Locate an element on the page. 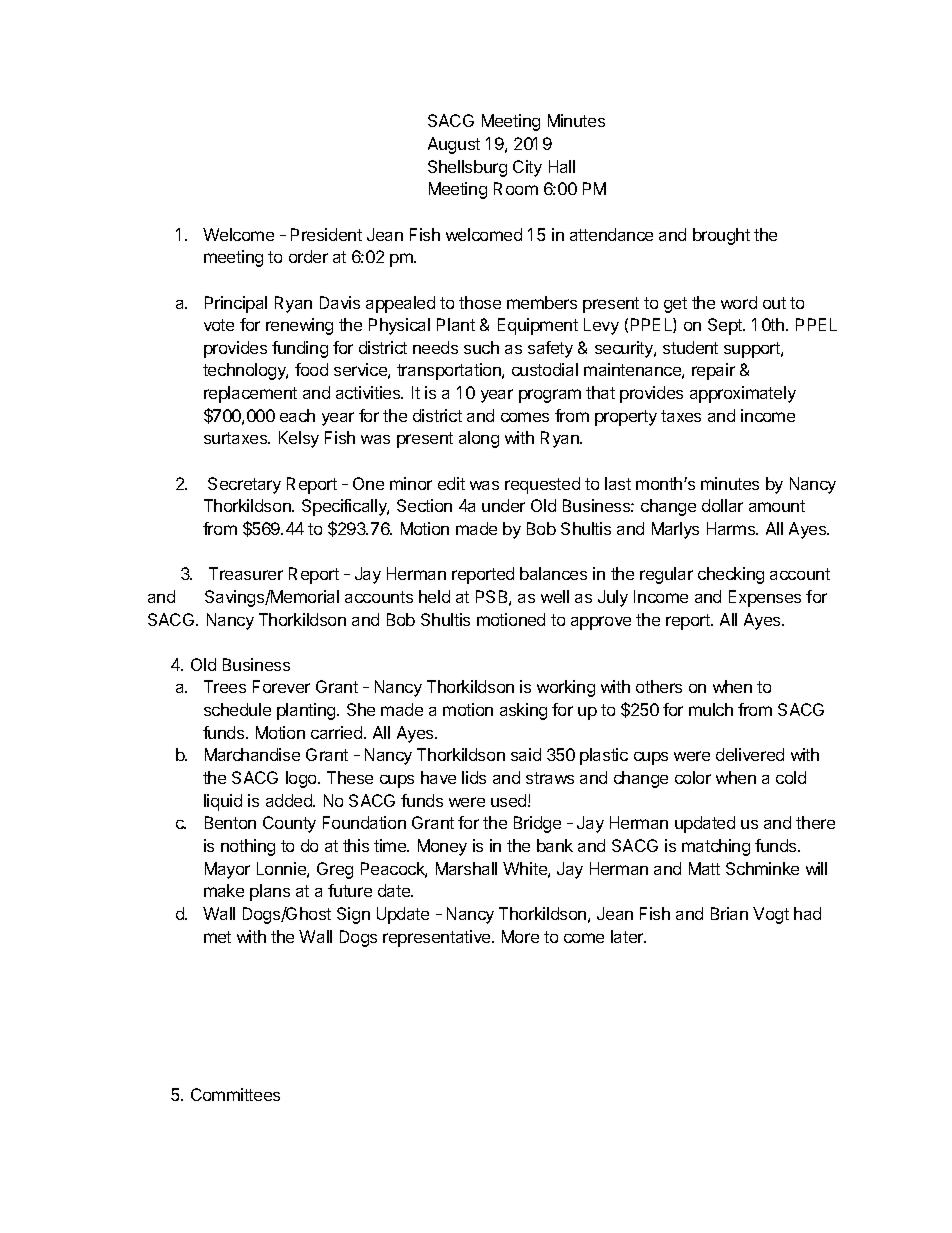 This page has width=952, height=1233. Committees is located at coordinates (235, 1094).
